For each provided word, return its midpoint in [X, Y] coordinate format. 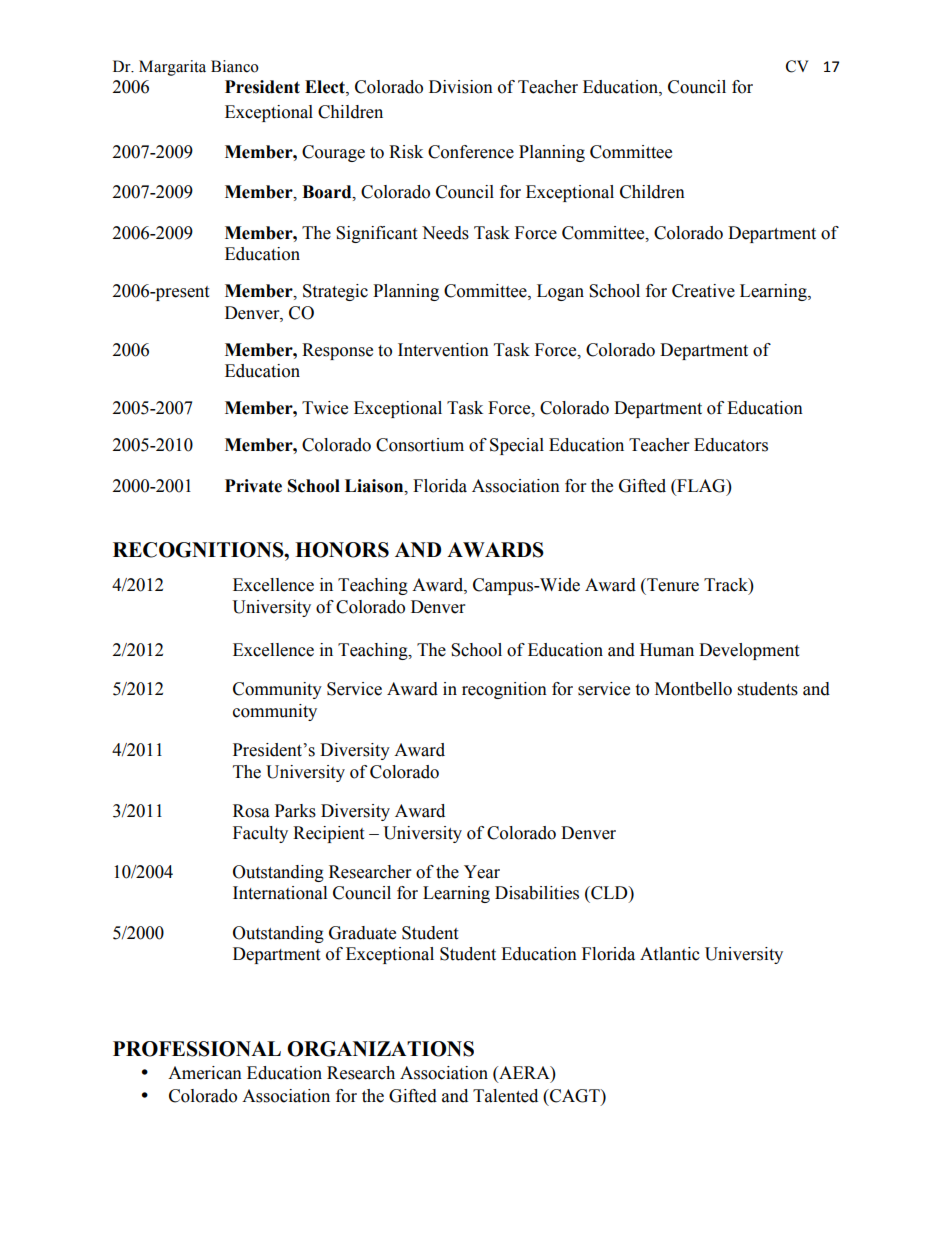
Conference [471, 152]
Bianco [235, 66]
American [205, 1073]
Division [461, 87]
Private [253, 486]
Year [482, 872]
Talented [505, 1096]
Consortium [420, 445]
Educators [731, 445]
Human [667, 650]
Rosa [251, 811]
